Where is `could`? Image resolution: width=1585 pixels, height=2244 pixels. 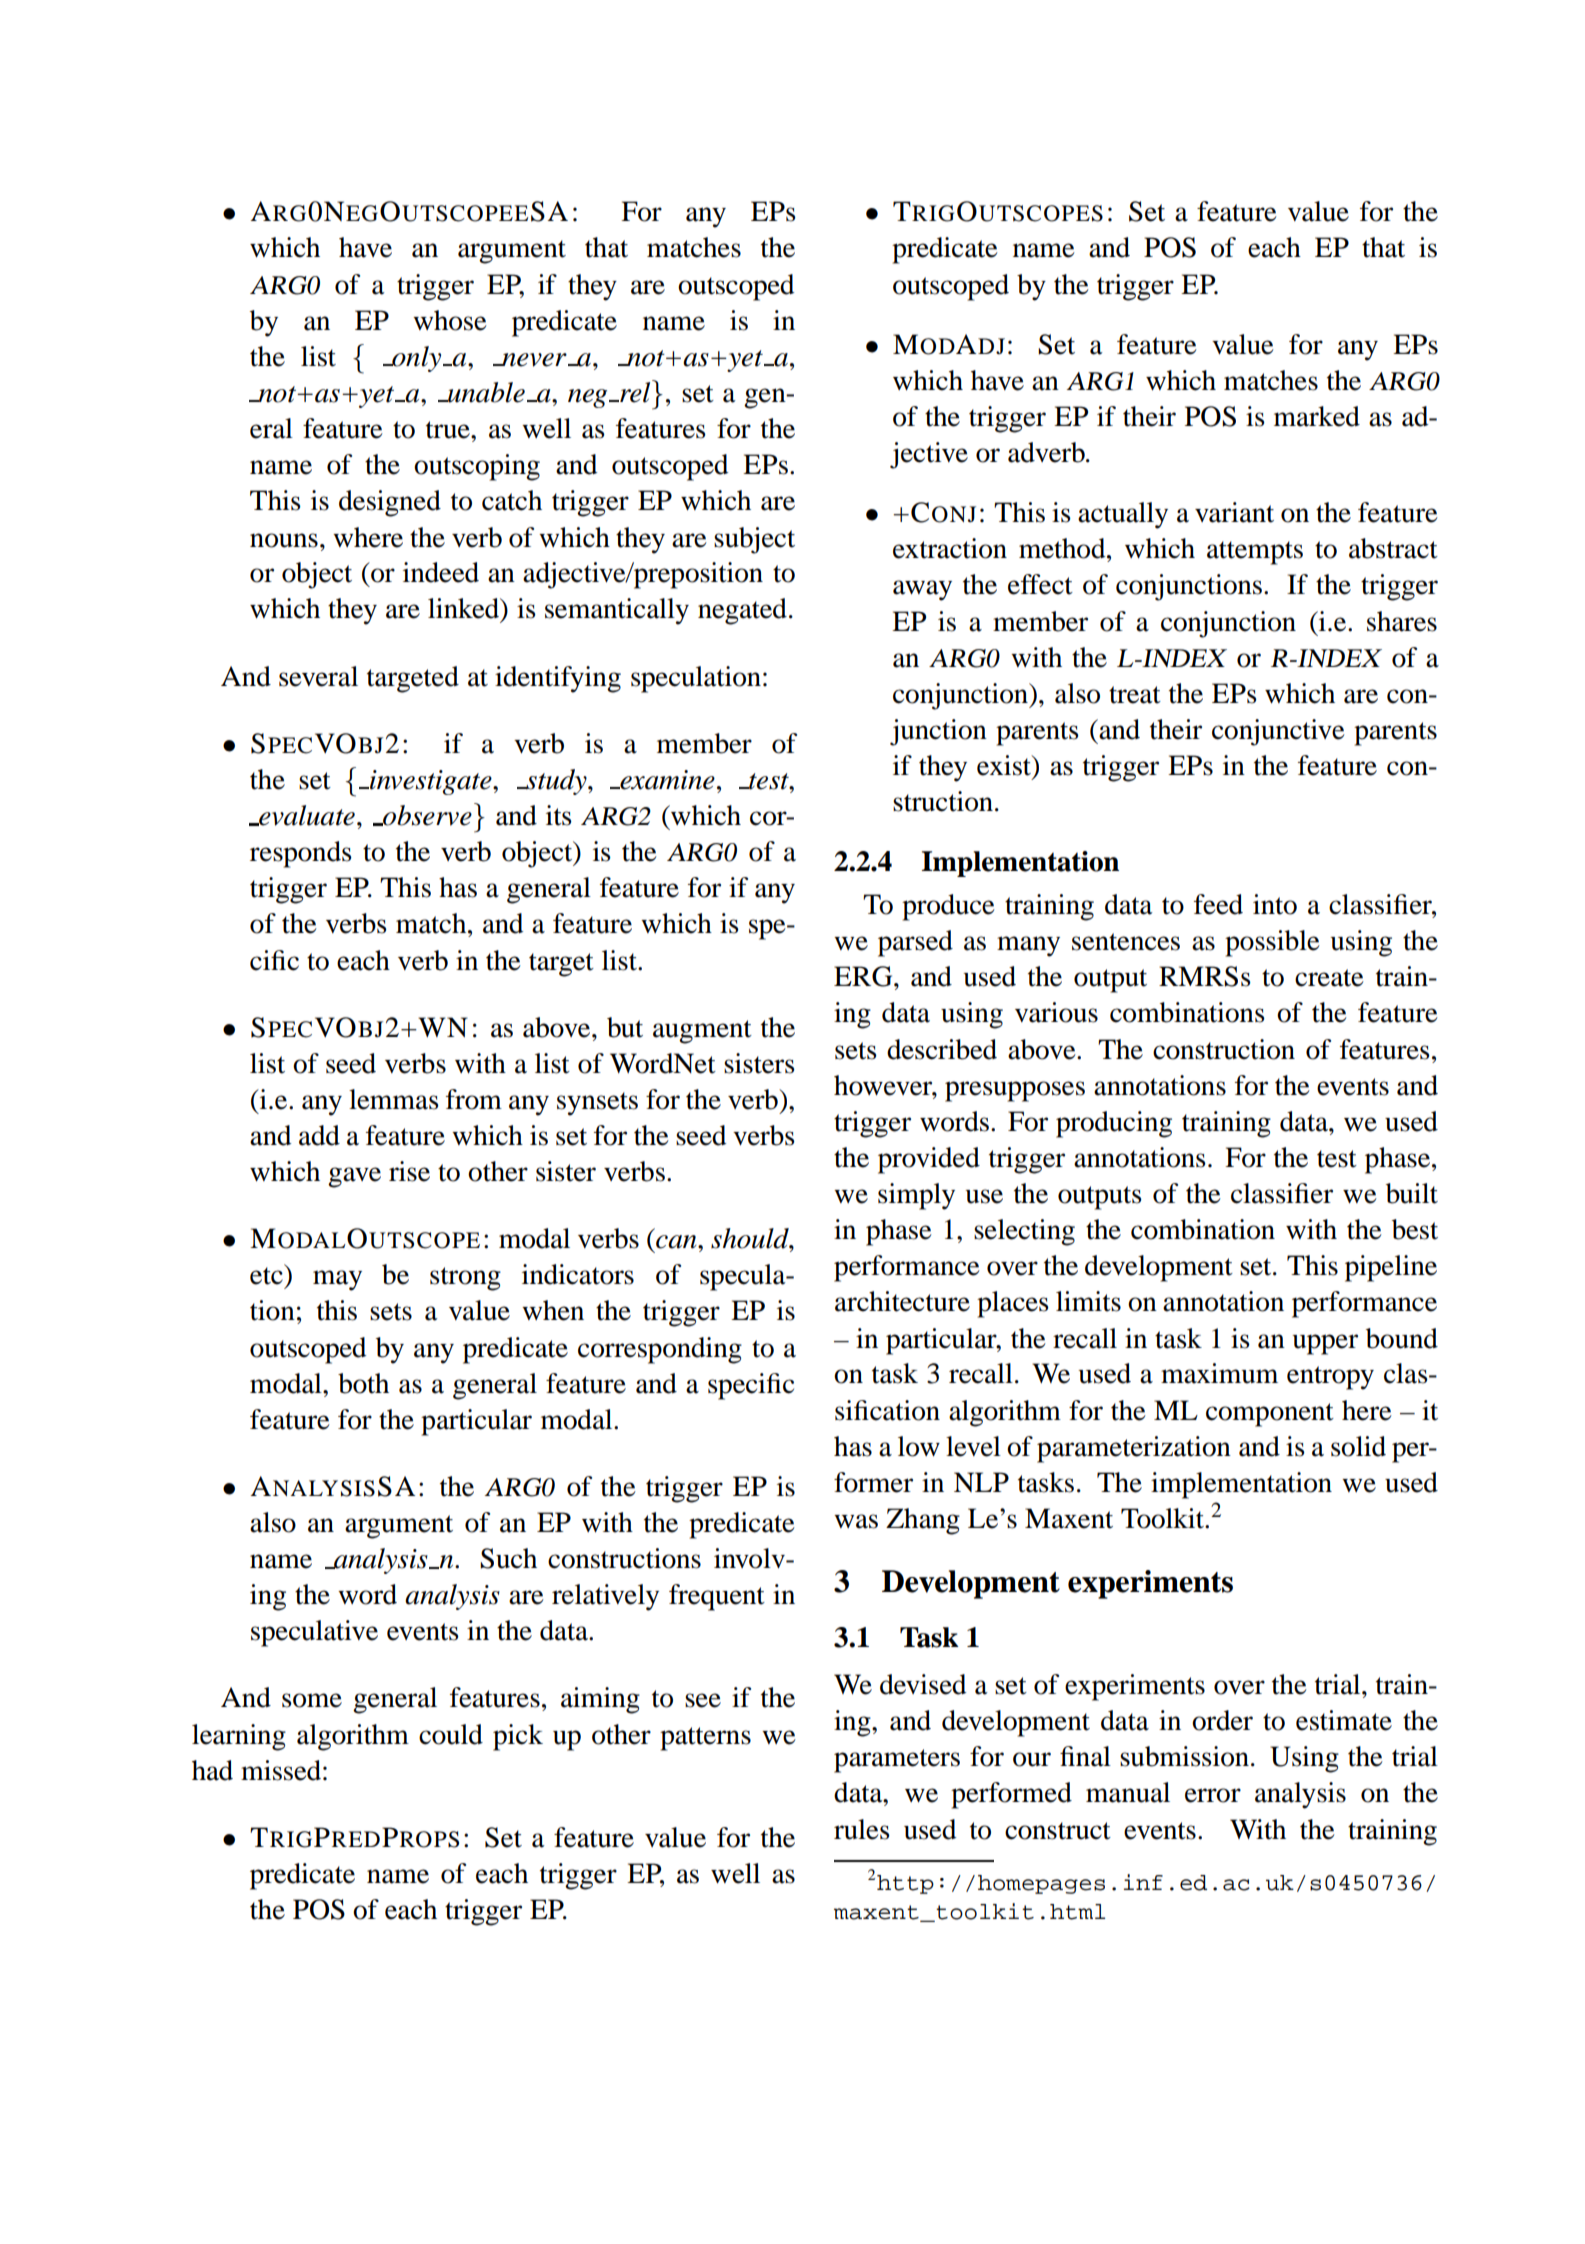
could is located at coordinates (451, 1734).
